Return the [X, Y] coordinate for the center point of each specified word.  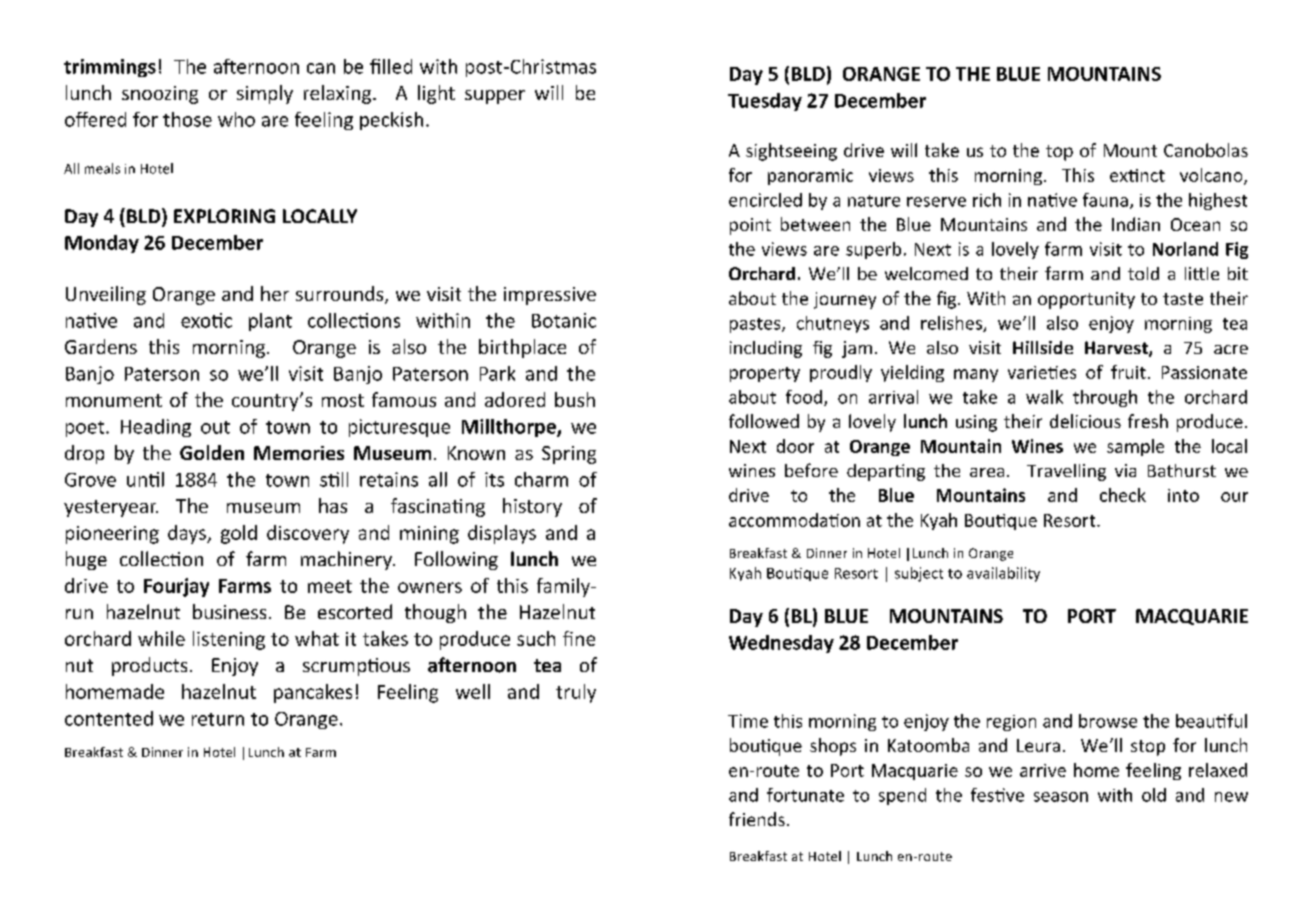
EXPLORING [224, 216]
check [1123, 495]
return [218, 719]
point [750, 226]
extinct [1137, 175]
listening [229, 640]
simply [265, 94]
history [532, 507]
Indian [1136, 224]
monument [114, 400]
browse [1108, 721]
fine [579, 638]
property [765, 374]
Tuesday [765, 102]
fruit [1128, 372]
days [188, 534]
